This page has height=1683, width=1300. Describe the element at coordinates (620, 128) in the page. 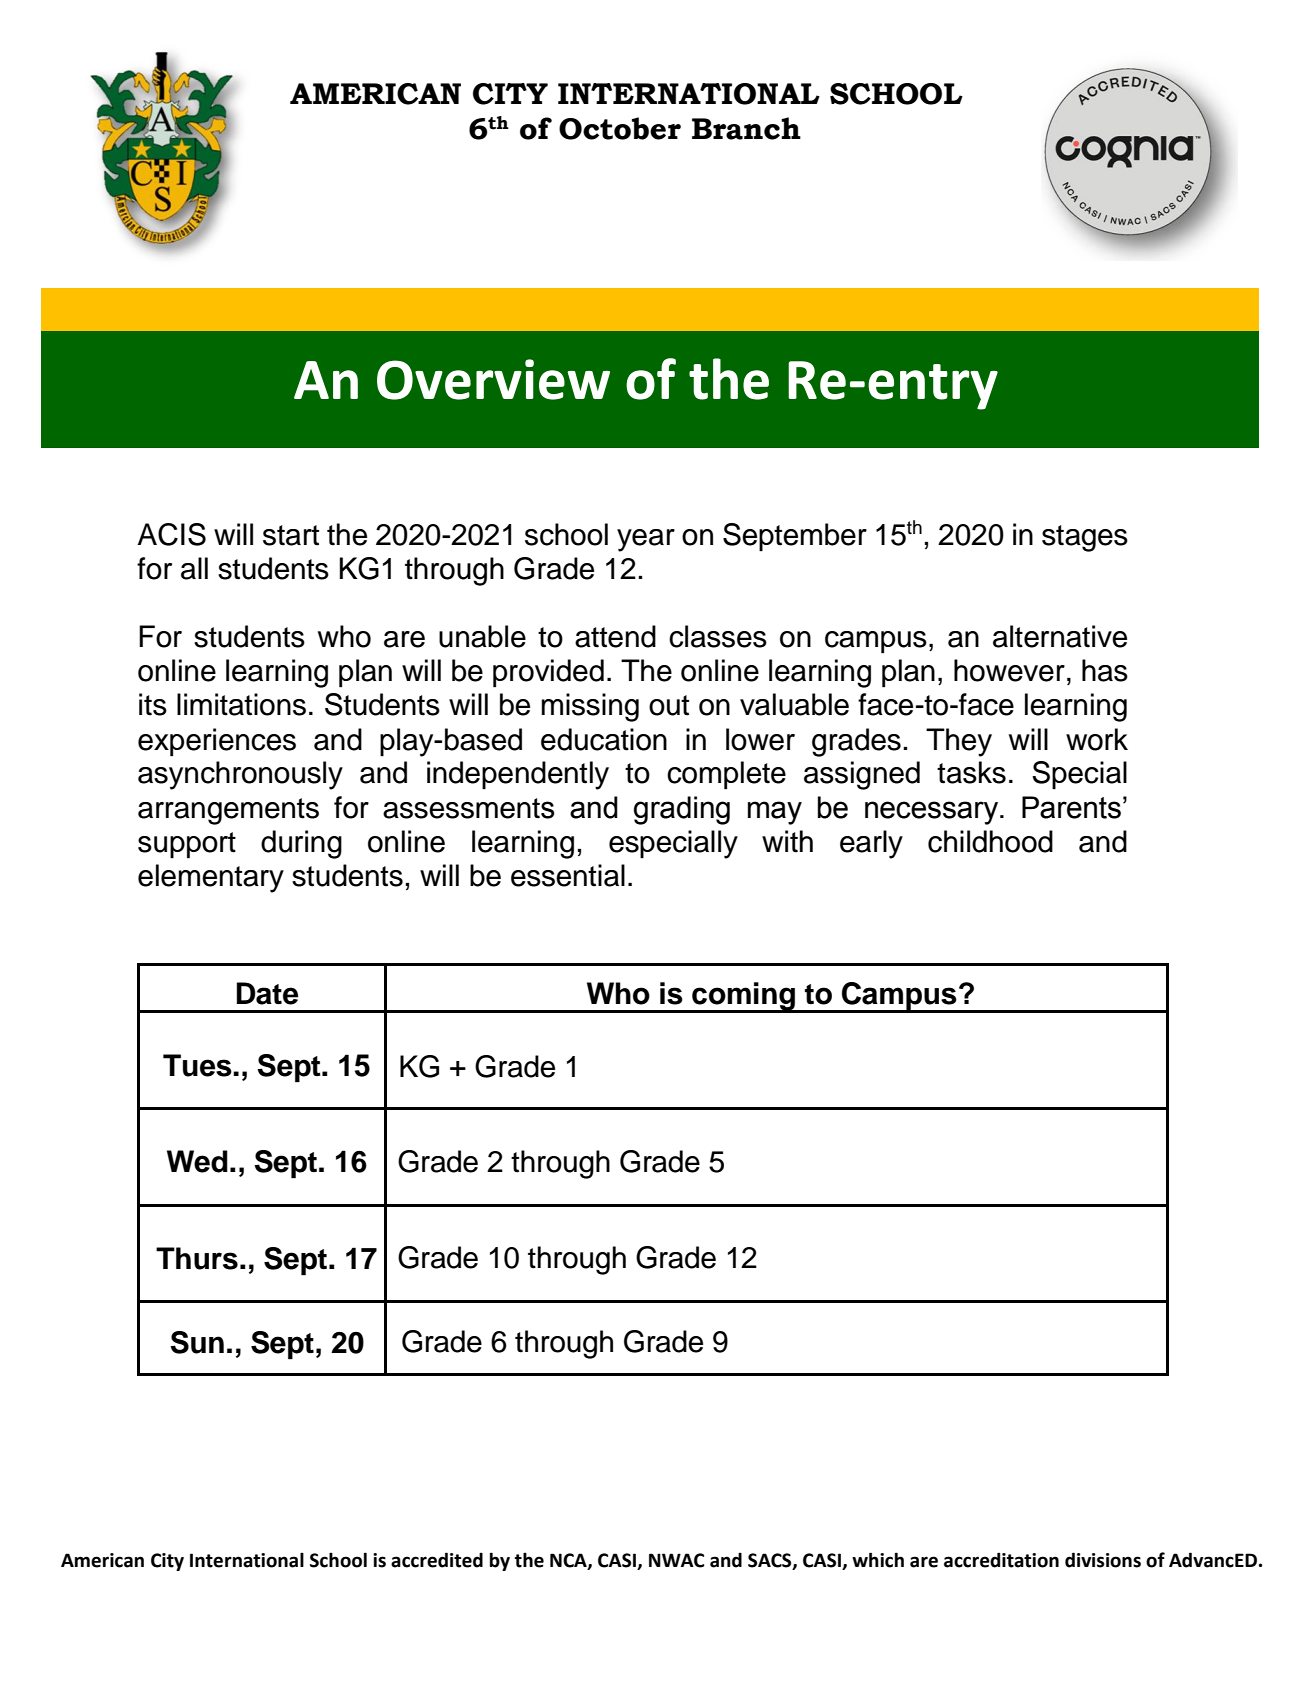

I see `October` at that location.
